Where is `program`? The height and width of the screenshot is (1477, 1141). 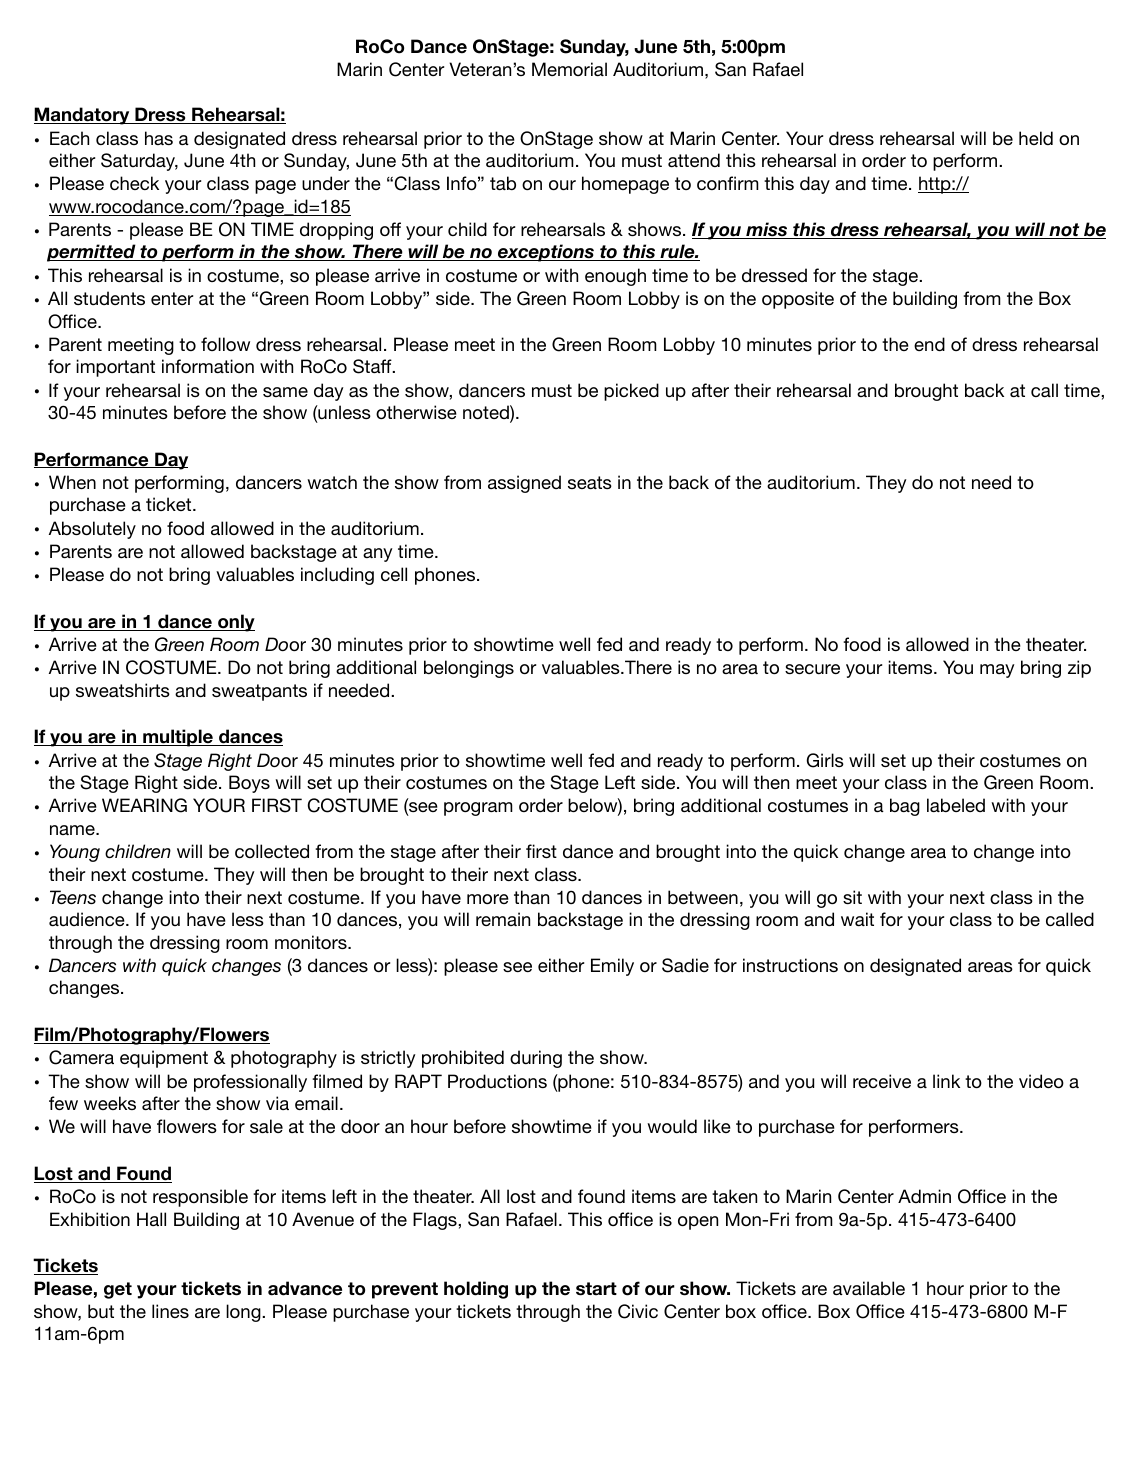
program is located at coordinates (478, 809).
